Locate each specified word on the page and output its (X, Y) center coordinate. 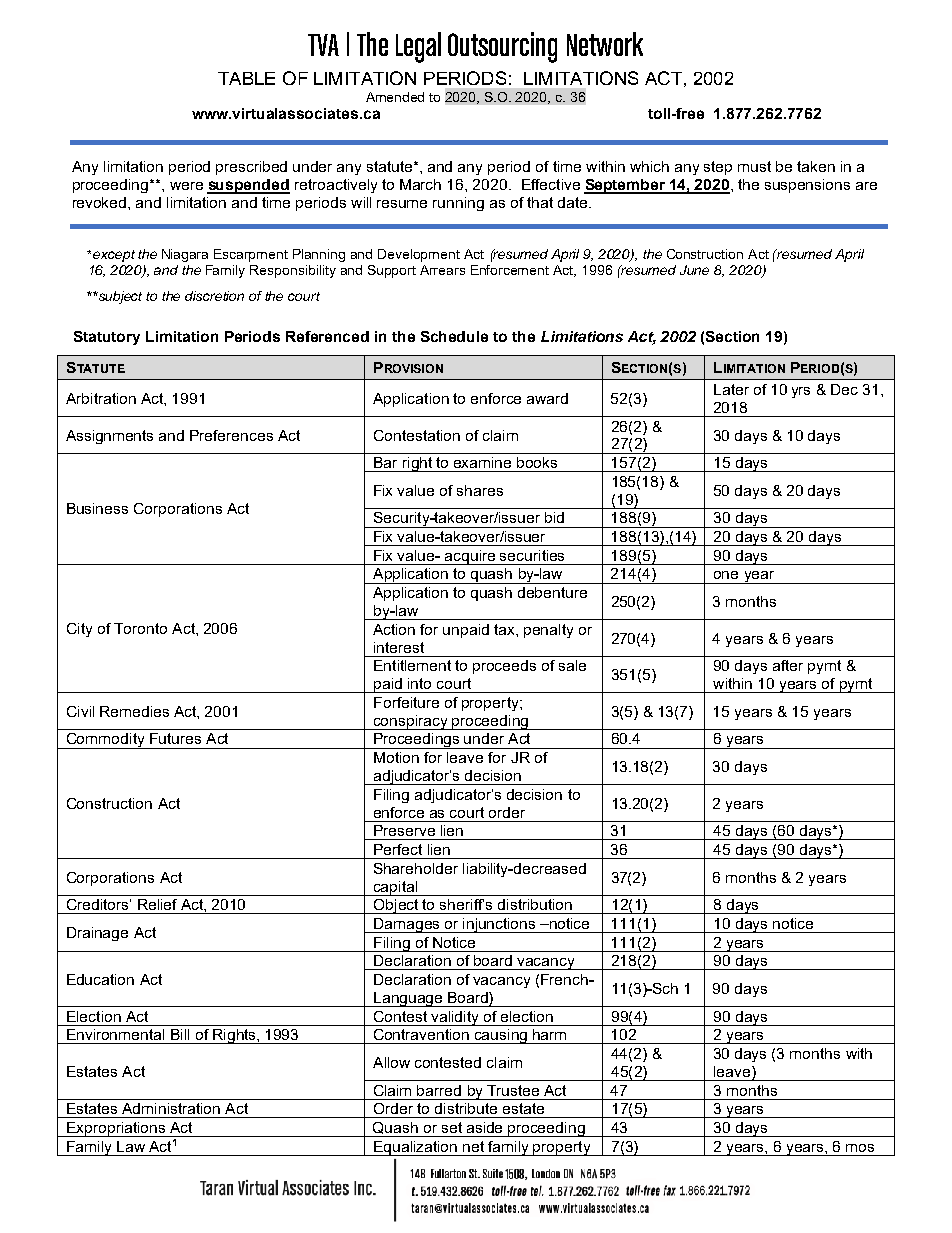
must (754, 166)
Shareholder (416, 868)
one (726, 575)
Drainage (97, 934)
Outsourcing (502, 47)
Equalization (416, 1148)
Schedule (454, 336)
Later (731, 389)
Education (100, 979)
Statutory (107, 338)
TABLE (246, 78)
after (788, 665)
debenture (552, 592)
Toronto (140, 628)
